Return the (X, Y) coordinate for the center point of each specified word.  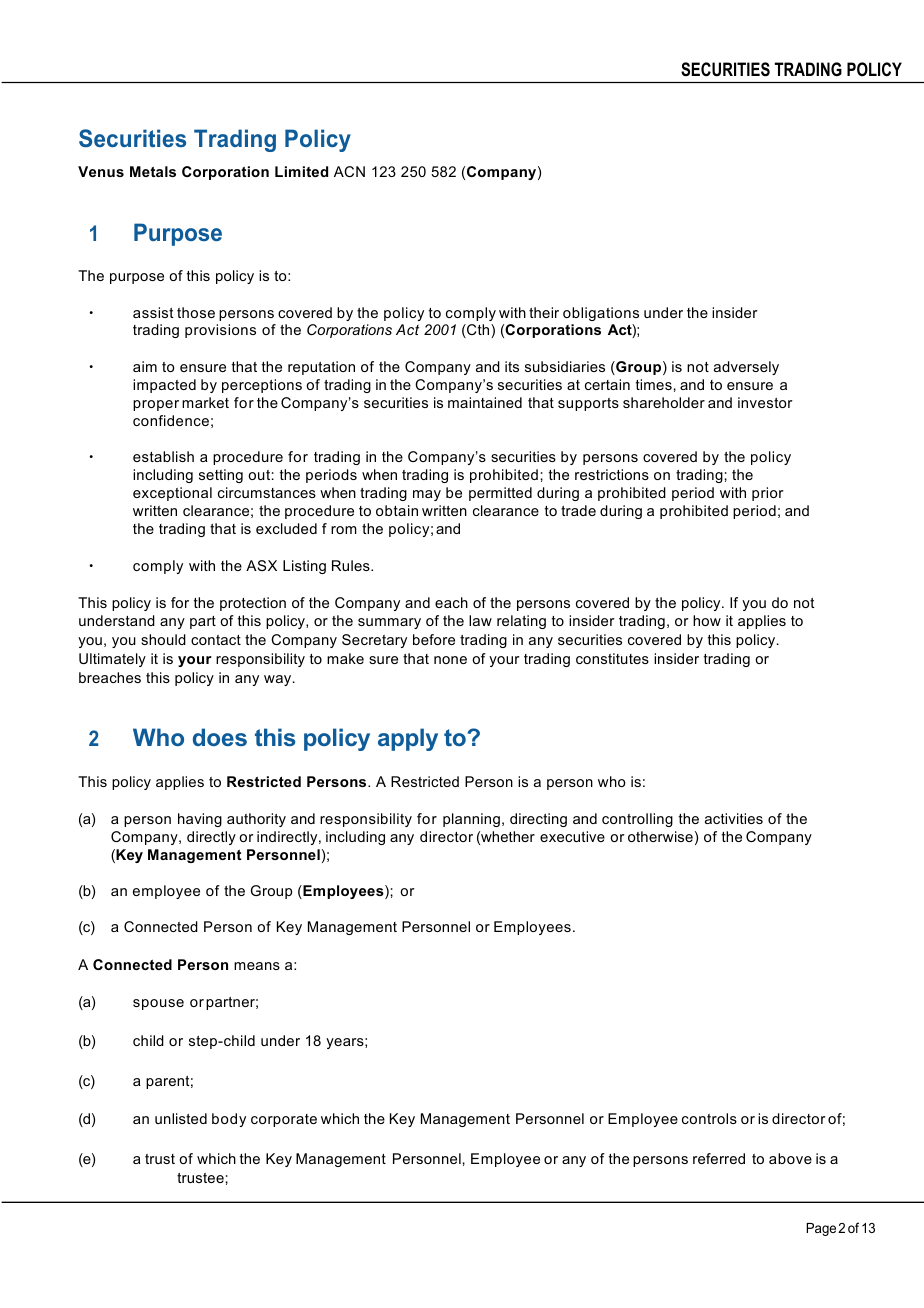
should (163, 639)
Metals (153, 171)
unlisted (181, 1118)
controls (709, 1118)
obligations (601, 314)
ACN (349, 171)
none (450, 660)
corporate (284, 1120)
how (707, 620)
